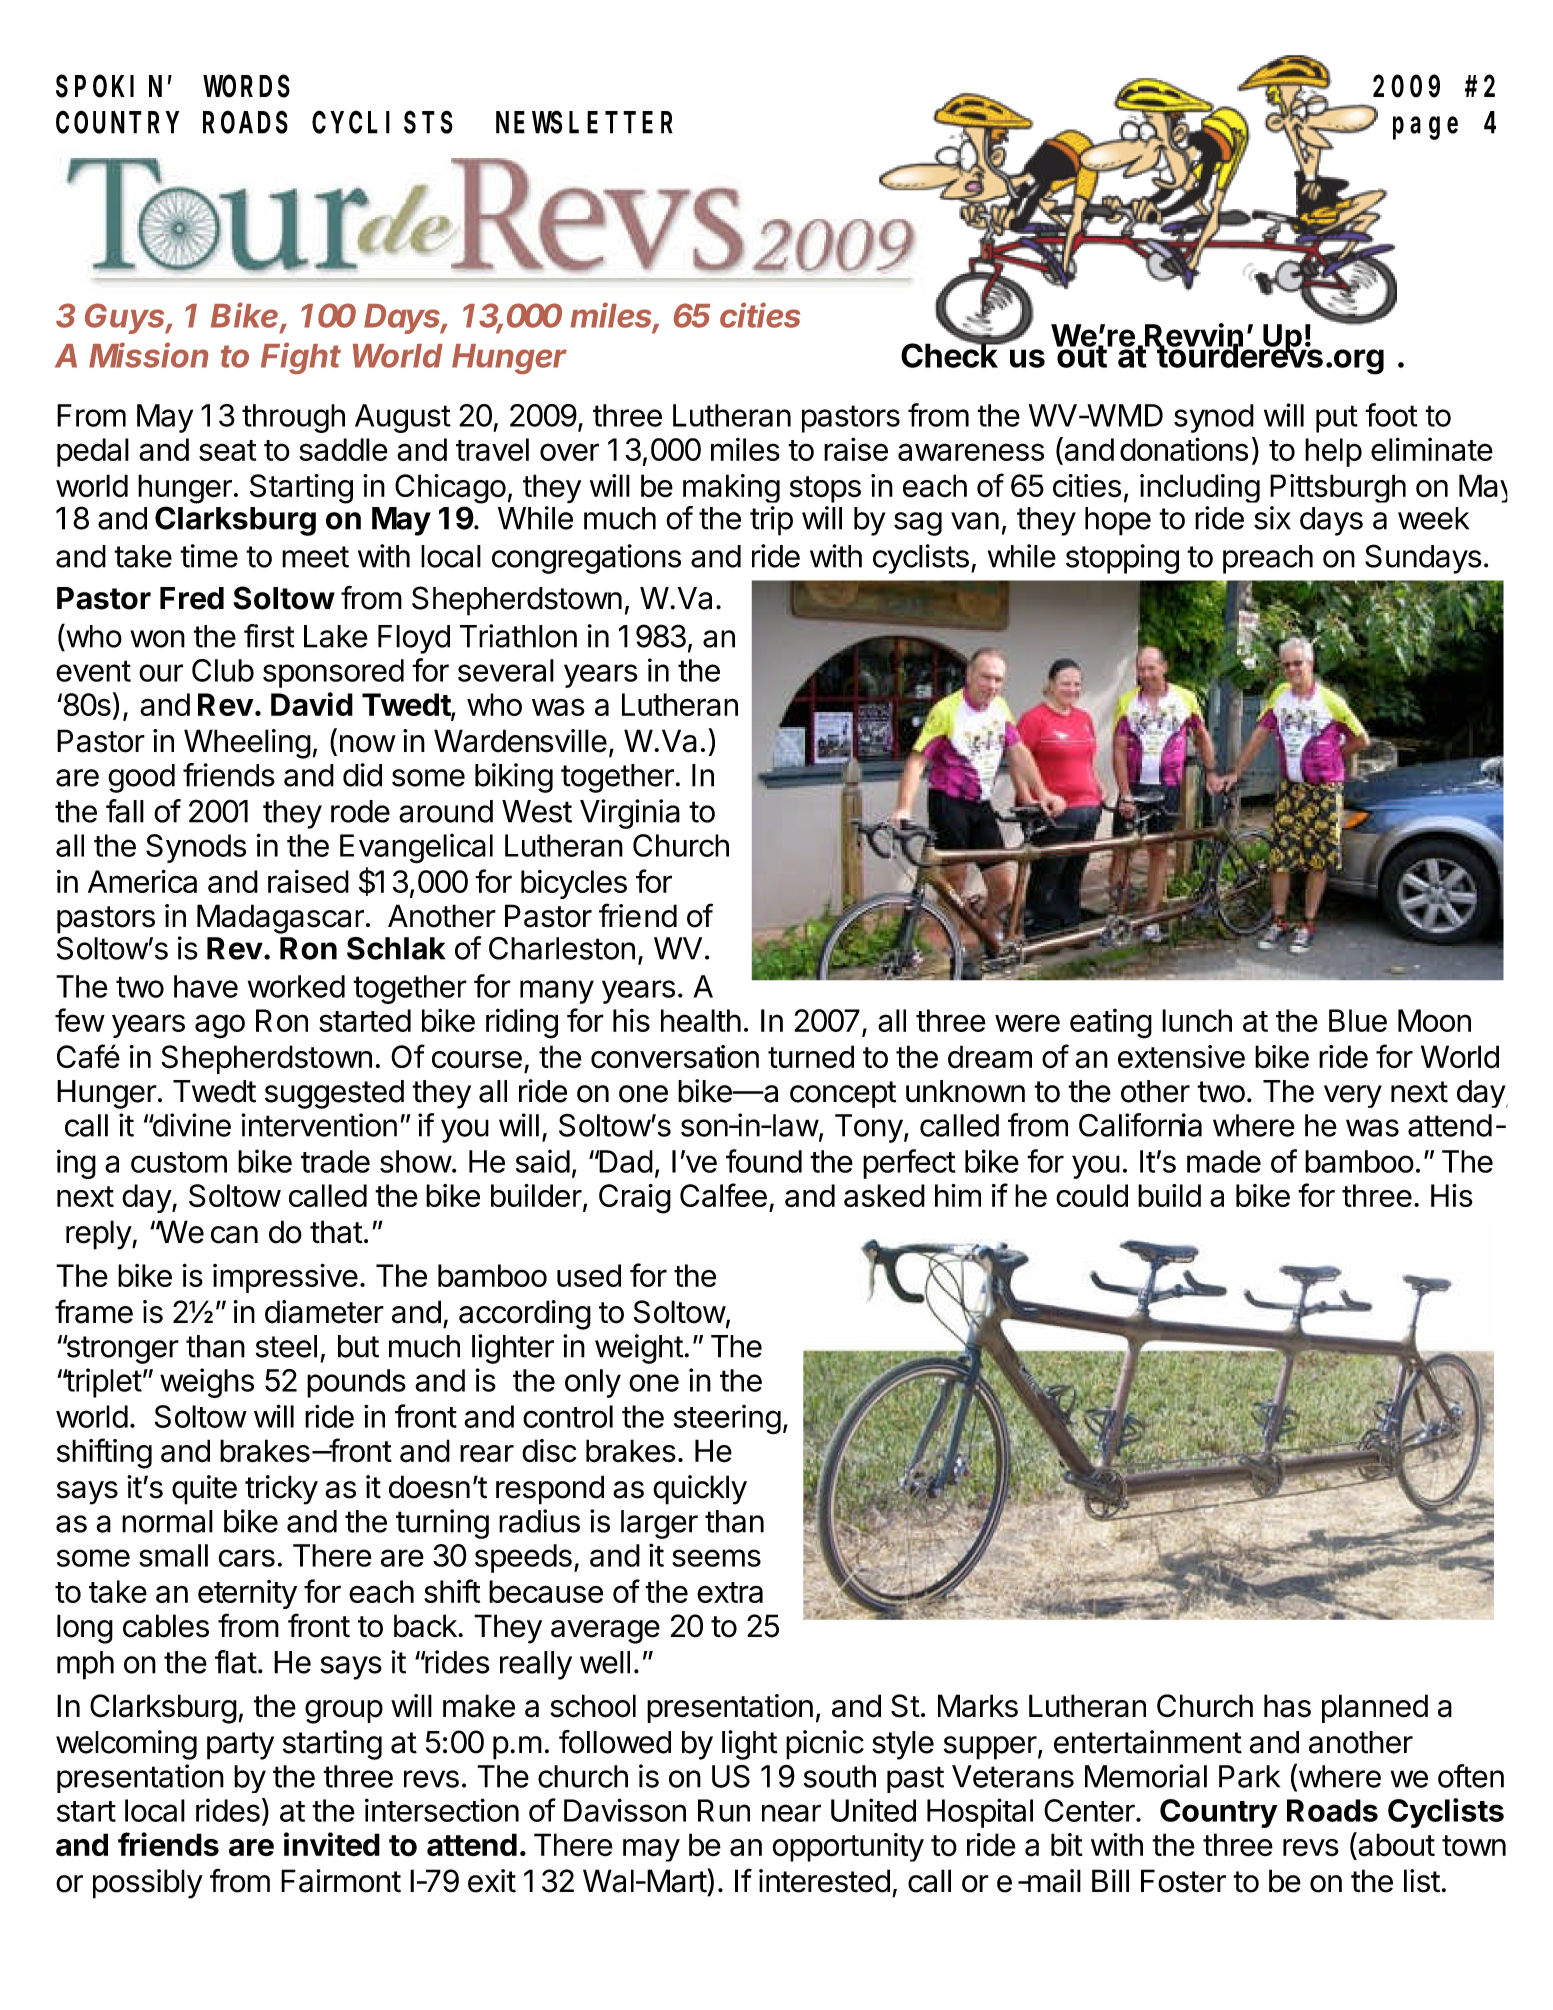 The image size is (1553, 2010). What do you see at coordinates (727, 1420) in the screenshot?
I see `steering` at bounding box center [727, 1420].
